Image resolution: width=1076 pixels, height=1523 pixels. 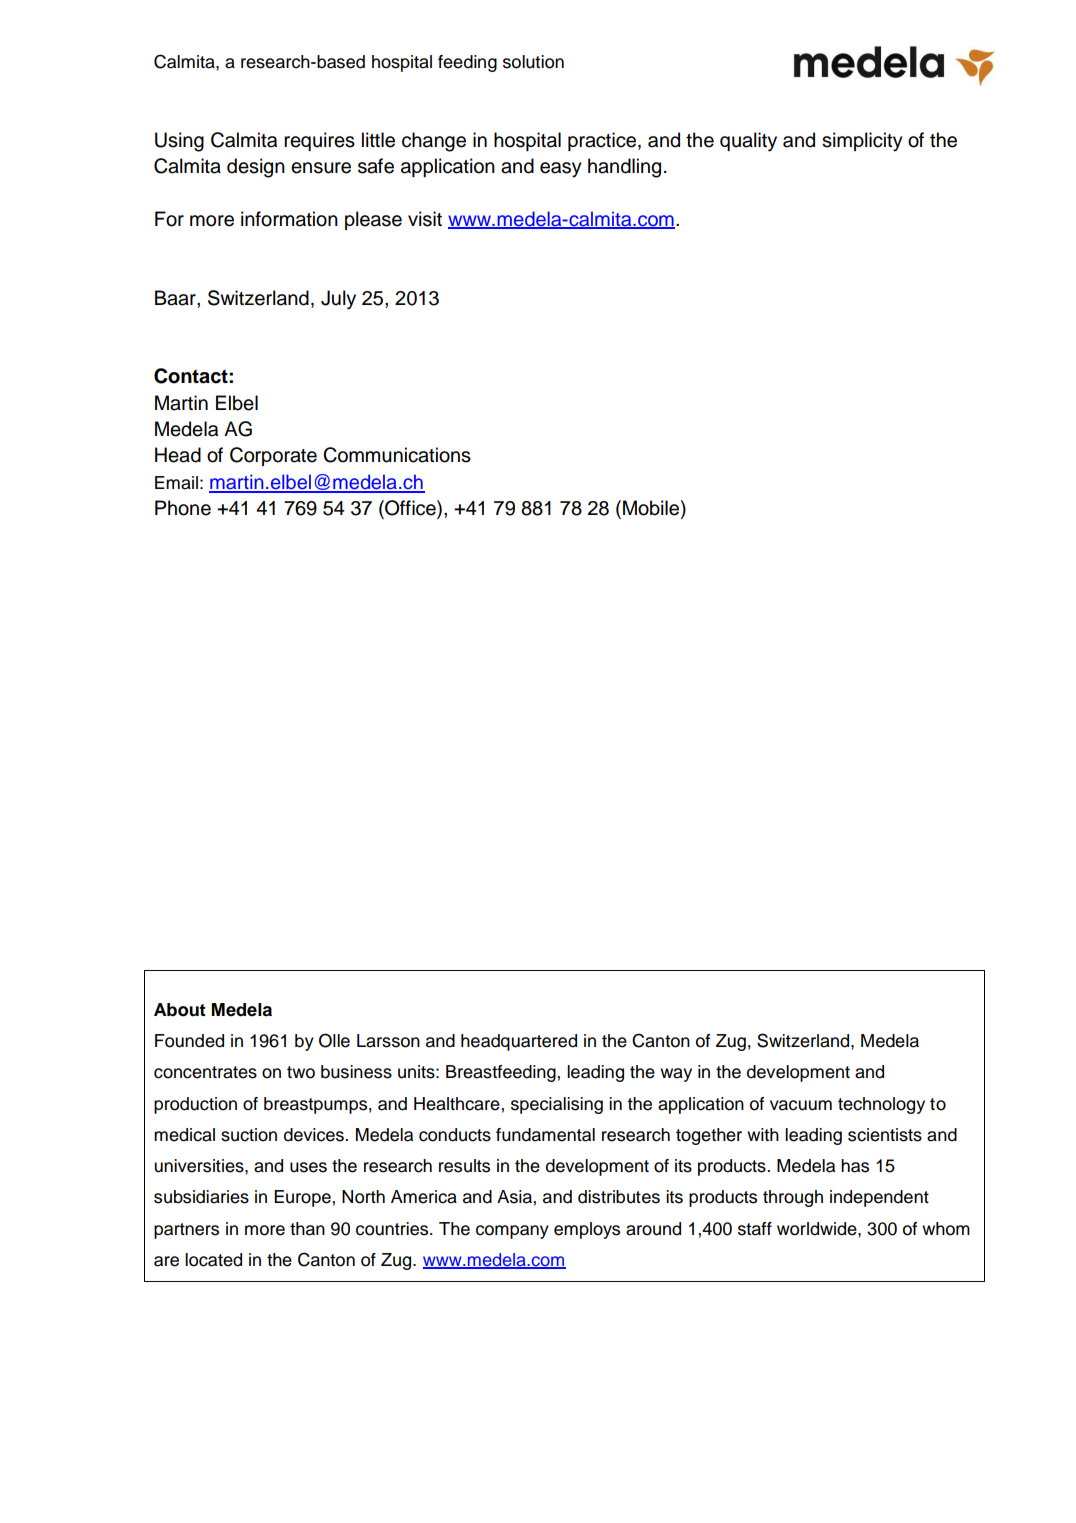 I want to click on solution, so click(x=533, y=62).
